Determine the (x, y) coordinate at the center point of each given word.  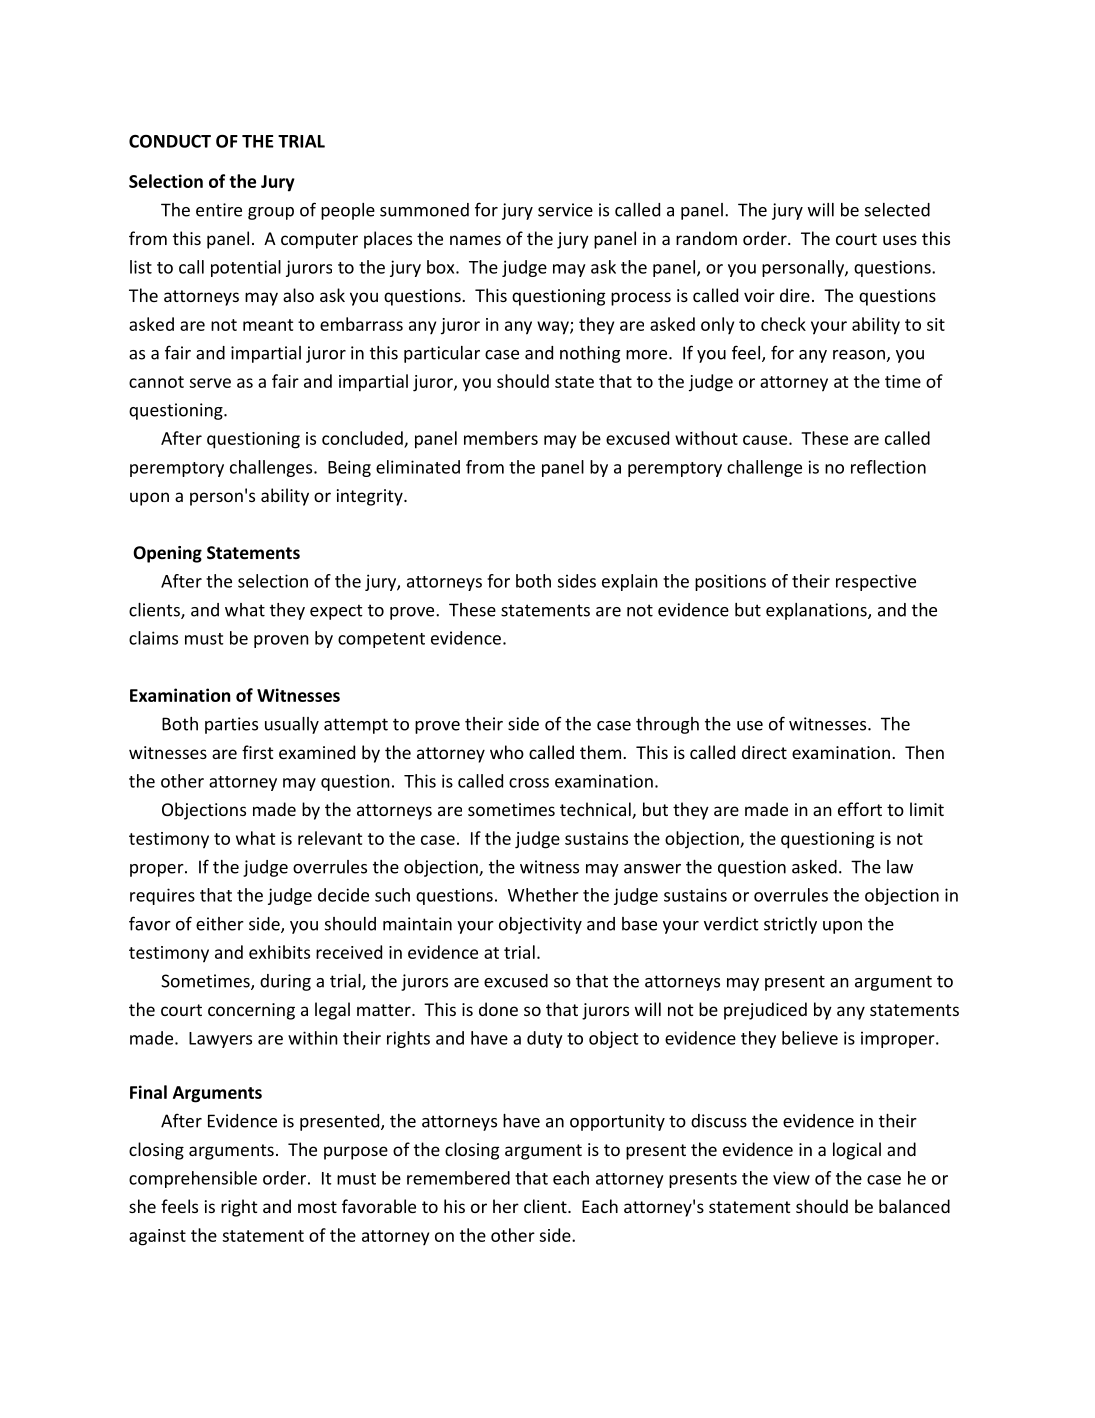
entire (219, 210)
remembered (458, 1178)
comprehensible (193, 1179)
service (565, 210)
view (791, 1178)
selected (897, 210)
